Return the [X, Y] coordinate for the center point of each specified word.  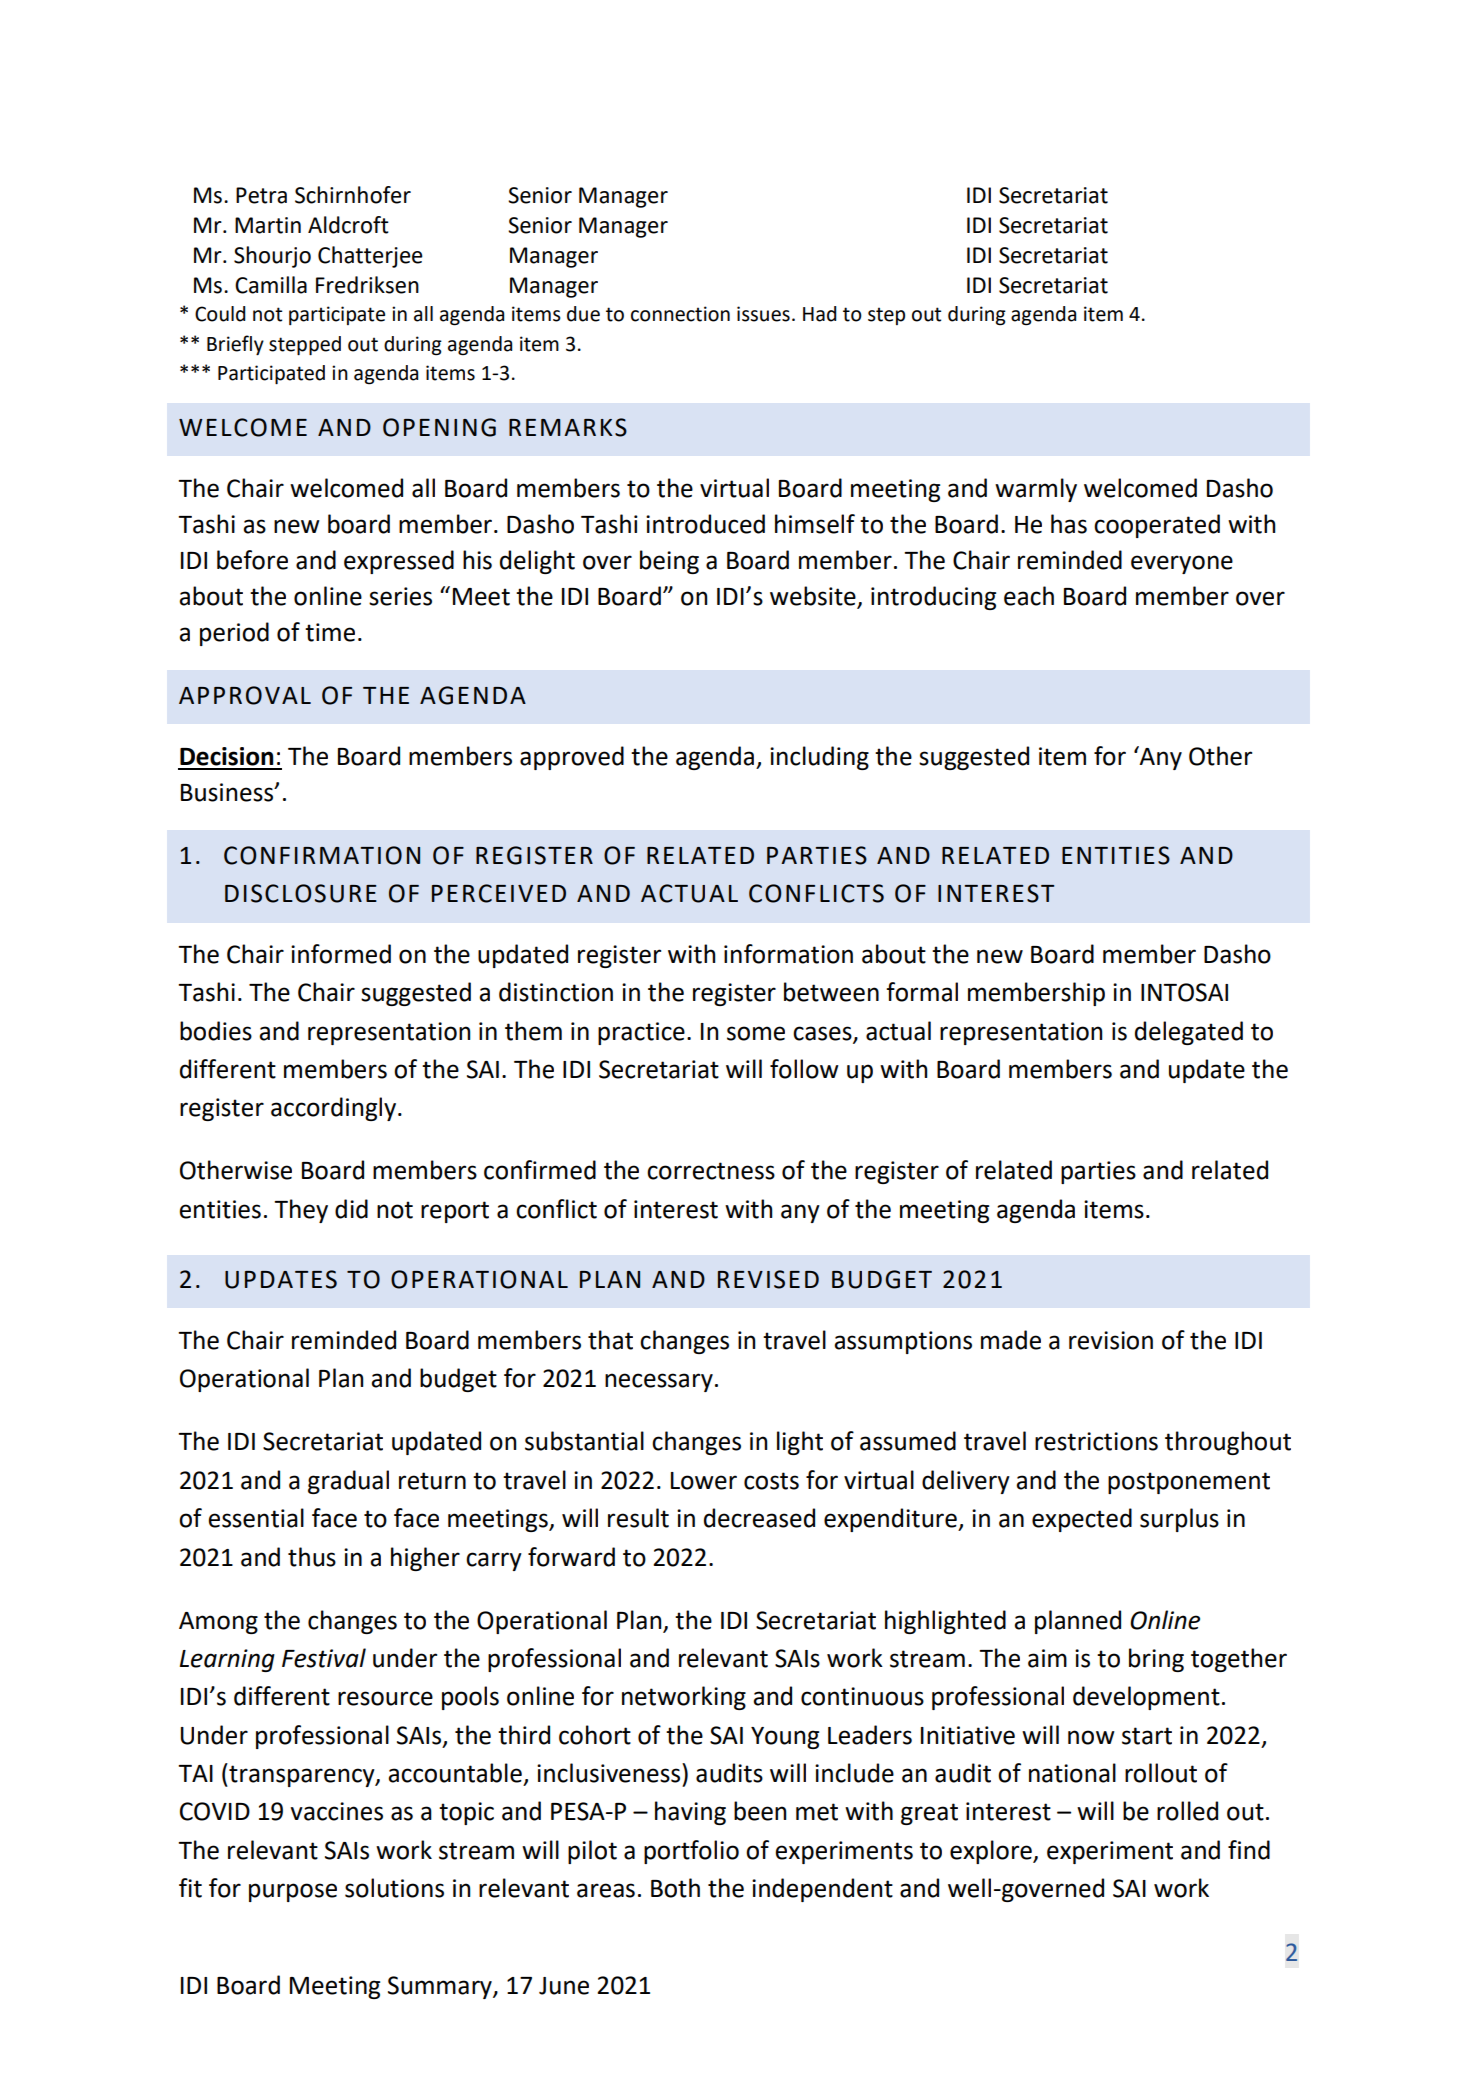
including [819, 758]
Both [675, 1888]
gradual [348, 1482]
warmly [1036, 490]
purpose [293, 1892]
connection [680, 314]
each [1029, 596]
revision [1111, 1340]
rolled [1187, 1811]
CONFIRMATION [322, 855]
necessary [659, 1382]
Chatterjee [370, 257]
